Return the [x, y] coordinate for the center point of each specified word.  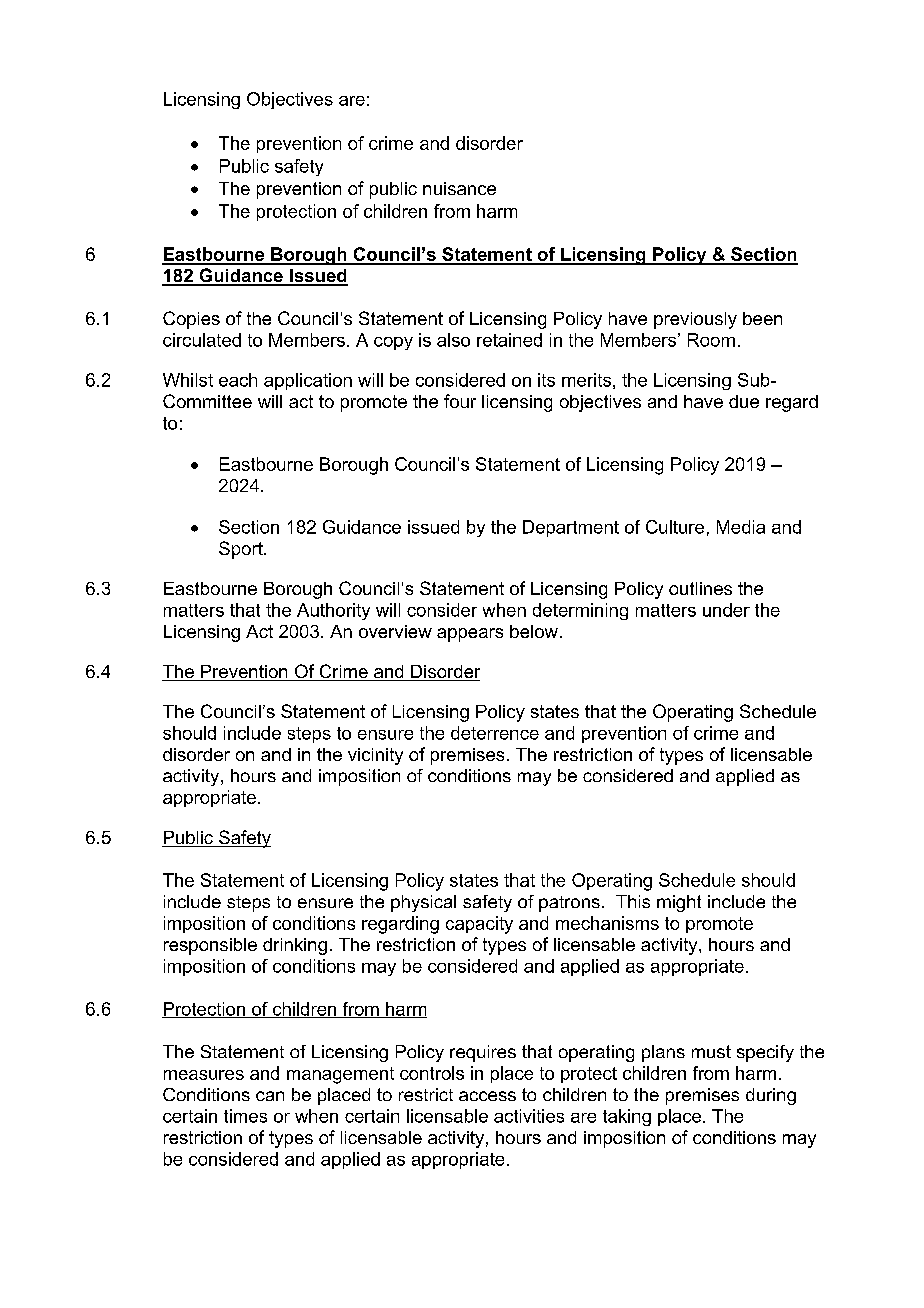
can [270, 1096]
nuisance [459, 188]
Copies [191, 320]
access [487, 1096]
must [711, 1051]
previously [695, 320]
